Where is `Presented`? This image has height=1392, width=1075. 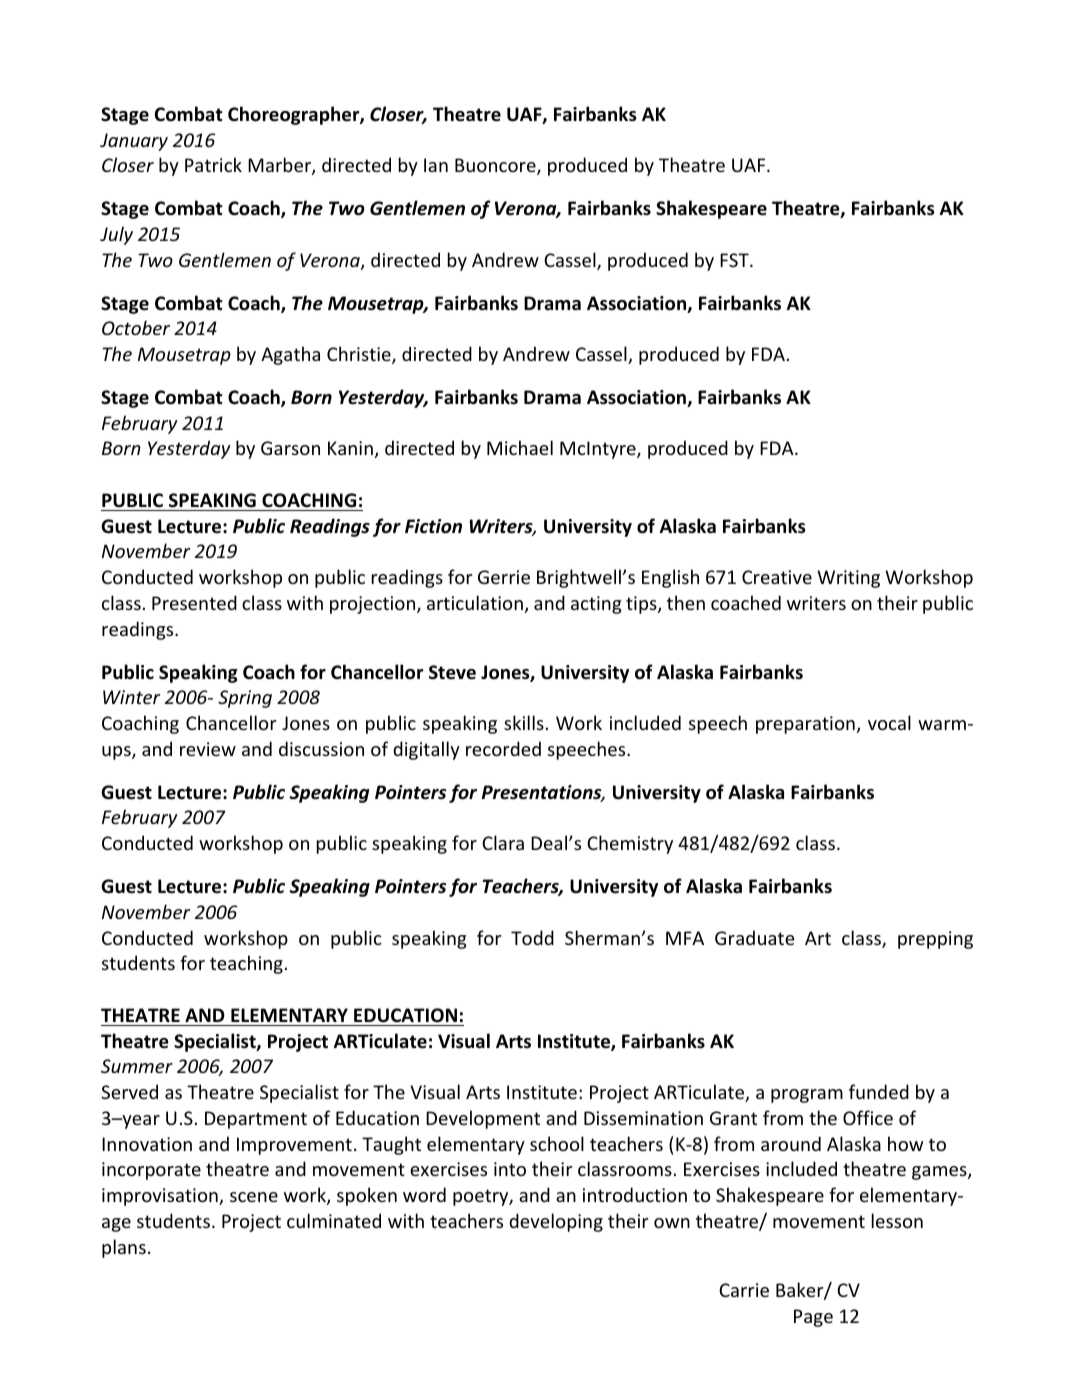 Presented is located at coordinates (194, 602).
